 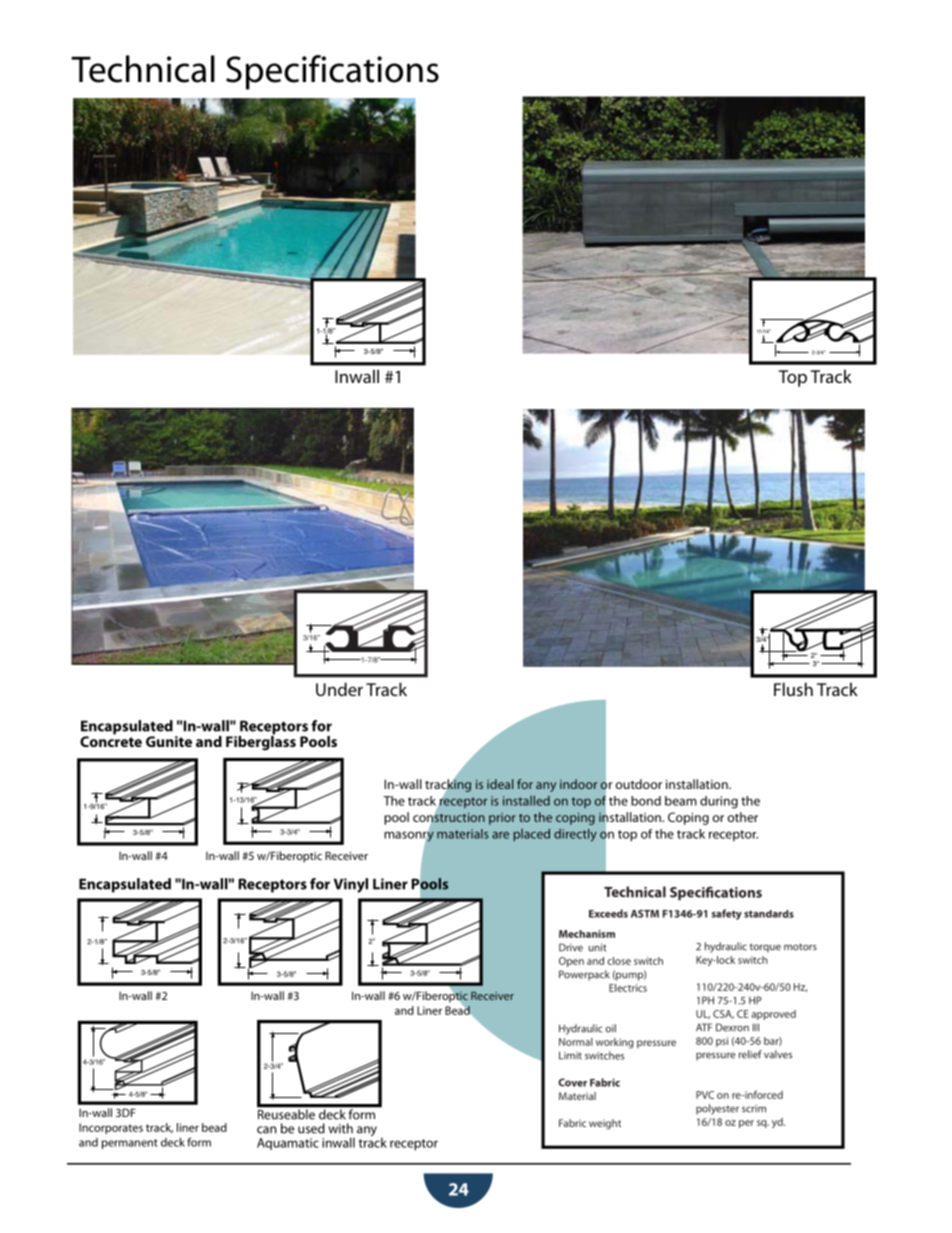 What do you see at coordinates (793, 689) in the screenshot?
I see `Flush` at bounding box center [793, 689].
